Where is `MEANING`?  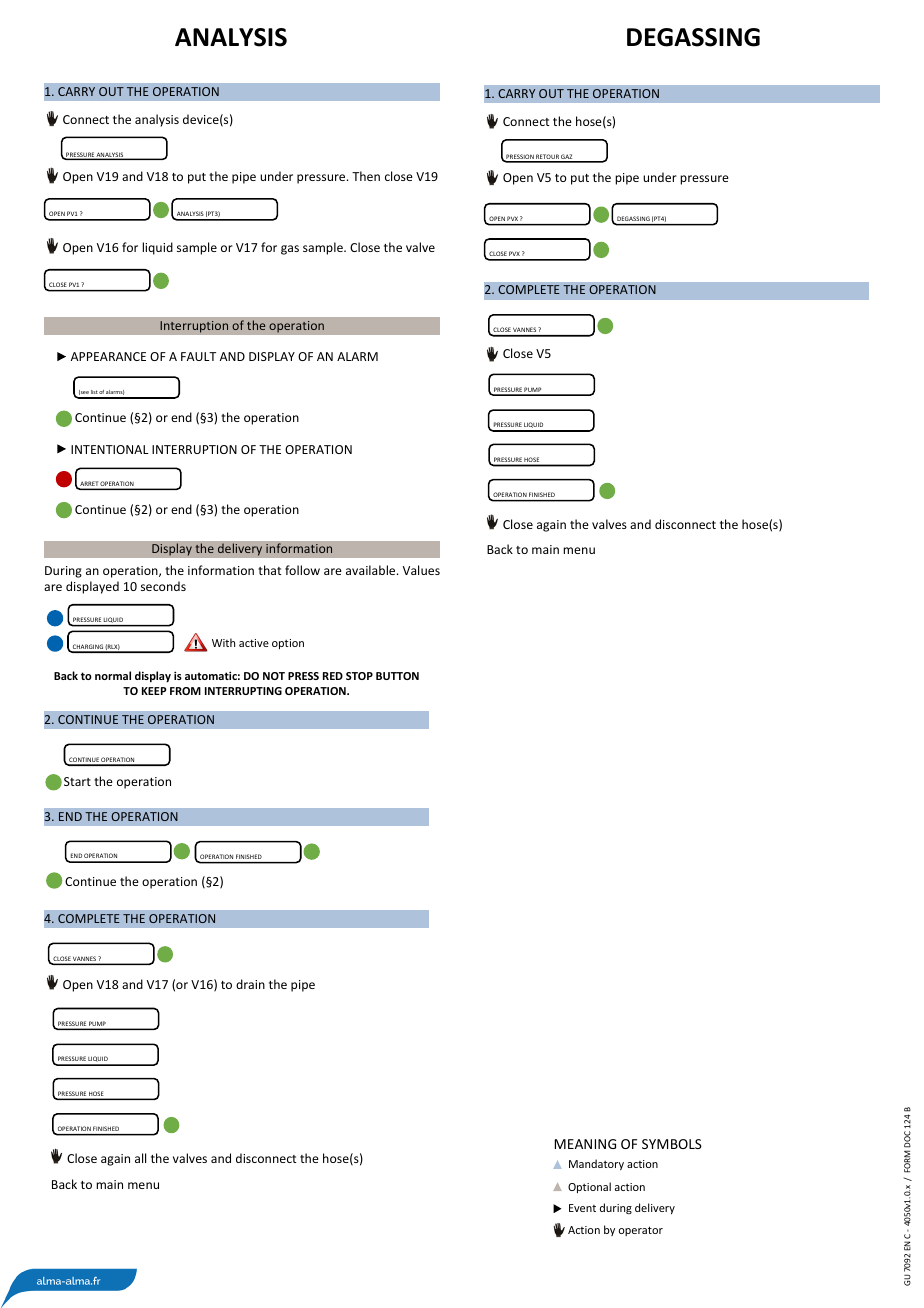 MEANING is located at coordinates (585, 1144).
